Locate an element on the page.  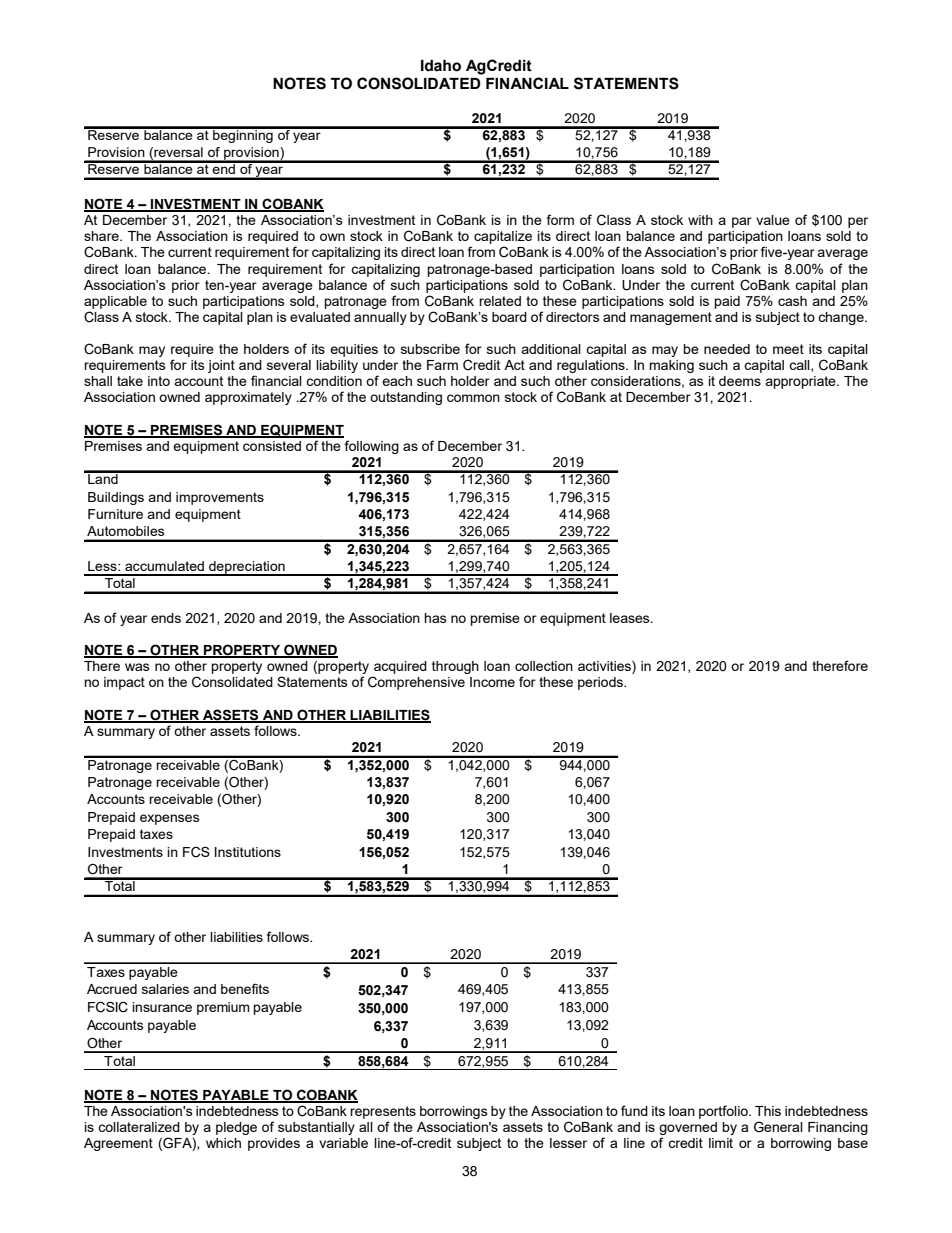
represents is located at coordinates (383, 1112).
